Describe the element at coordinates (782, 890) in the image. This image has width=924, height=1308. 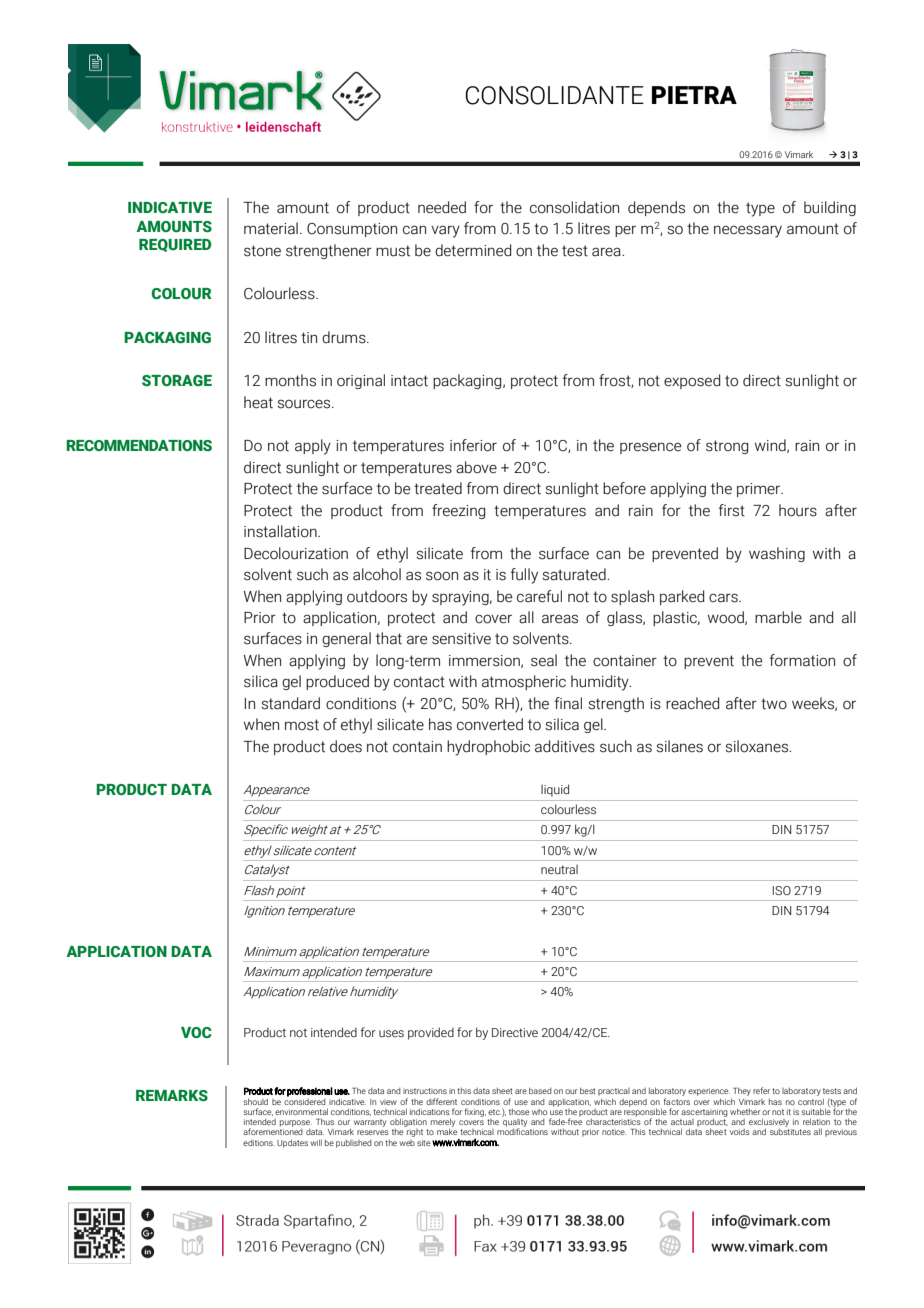
I see `ISO` at that location.
